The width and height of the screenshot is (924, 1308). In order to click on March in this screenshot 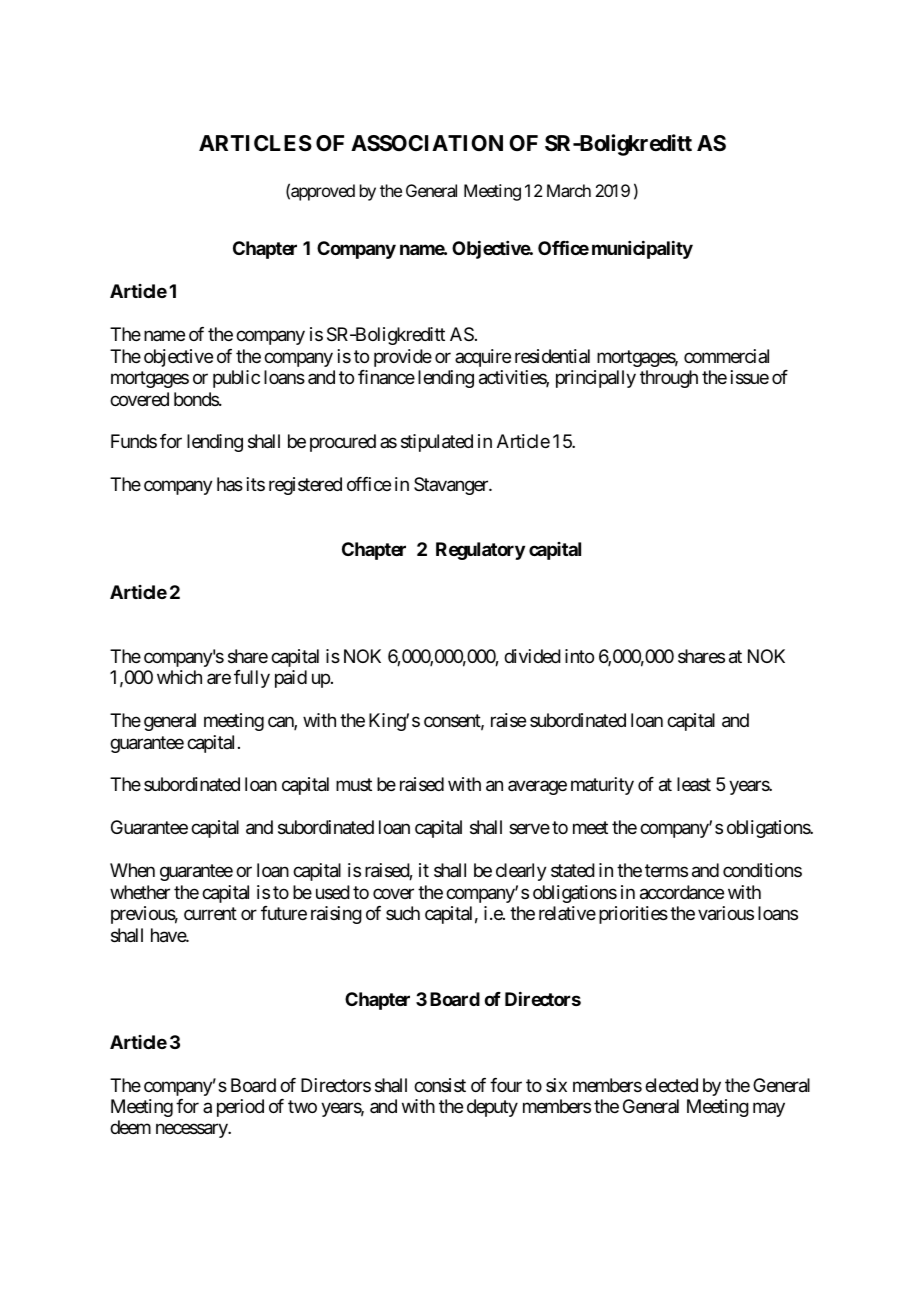, I will do `click(569, 190)`.
